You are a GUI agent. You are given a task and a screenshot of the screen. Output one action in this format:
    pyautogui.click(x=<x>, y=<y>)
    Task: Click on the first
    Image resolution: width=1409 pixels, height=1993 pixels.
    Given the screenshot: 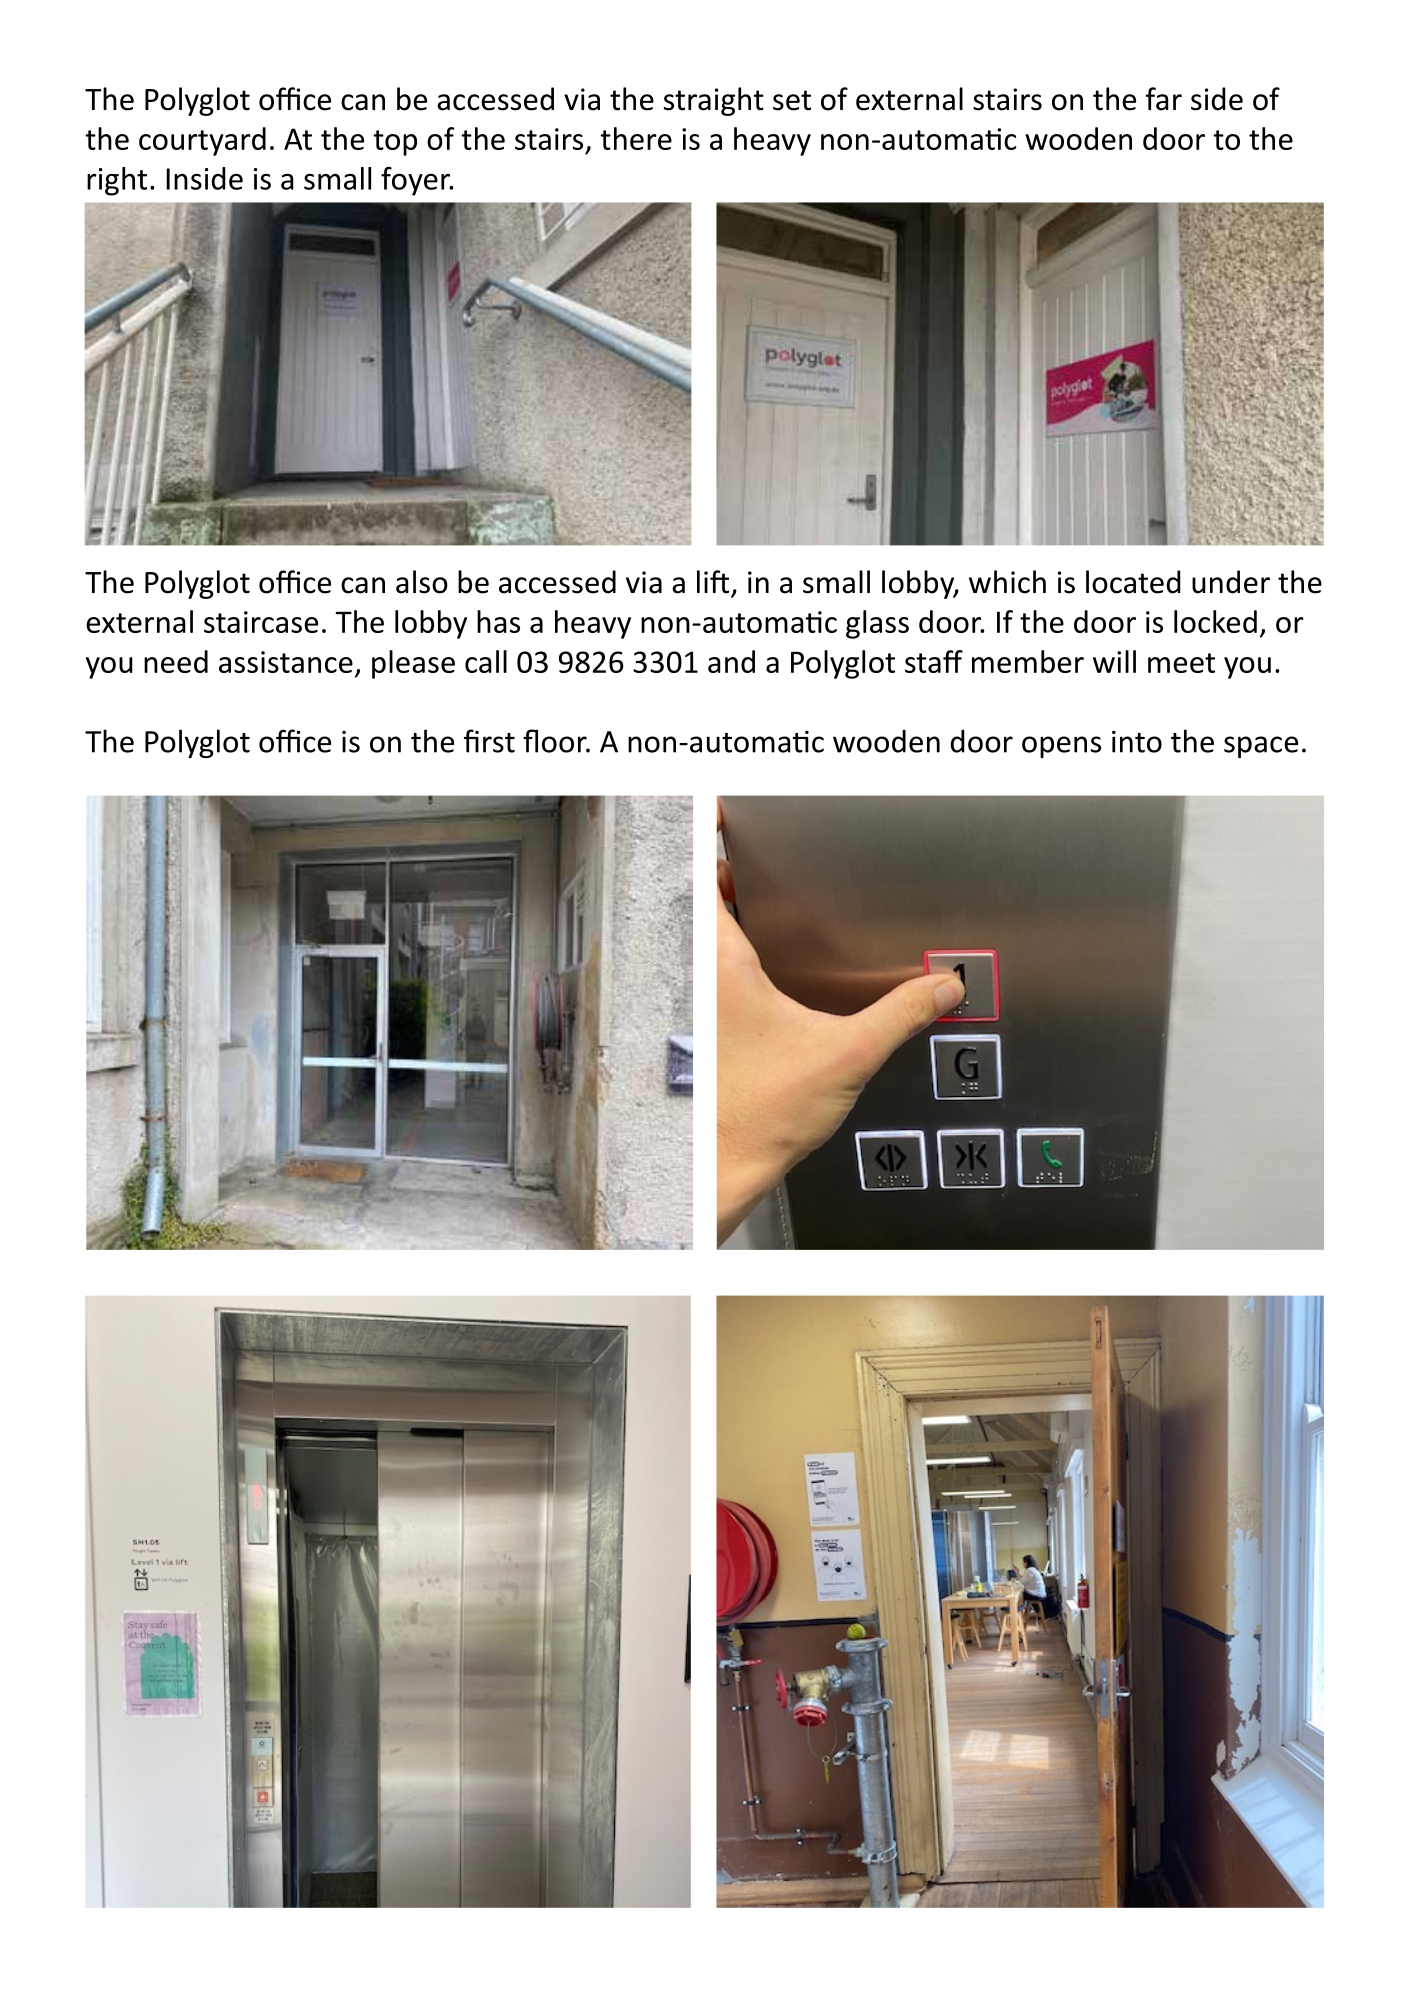 What is the action you would take?
    pyautogui.click(x=489, y=741)
